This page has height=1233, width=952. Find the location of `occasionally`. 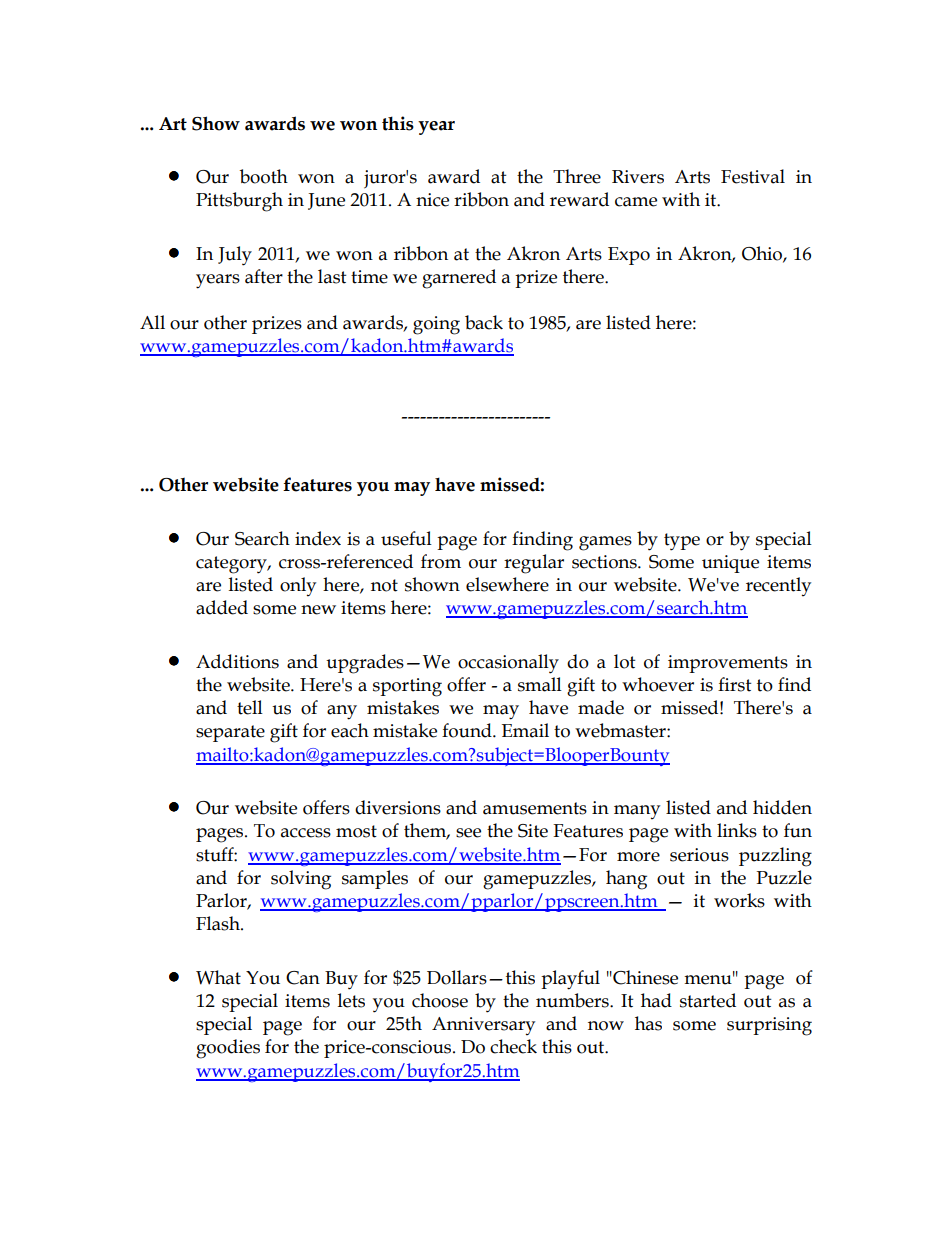

occasionally is located at coordinates (508, 664).
